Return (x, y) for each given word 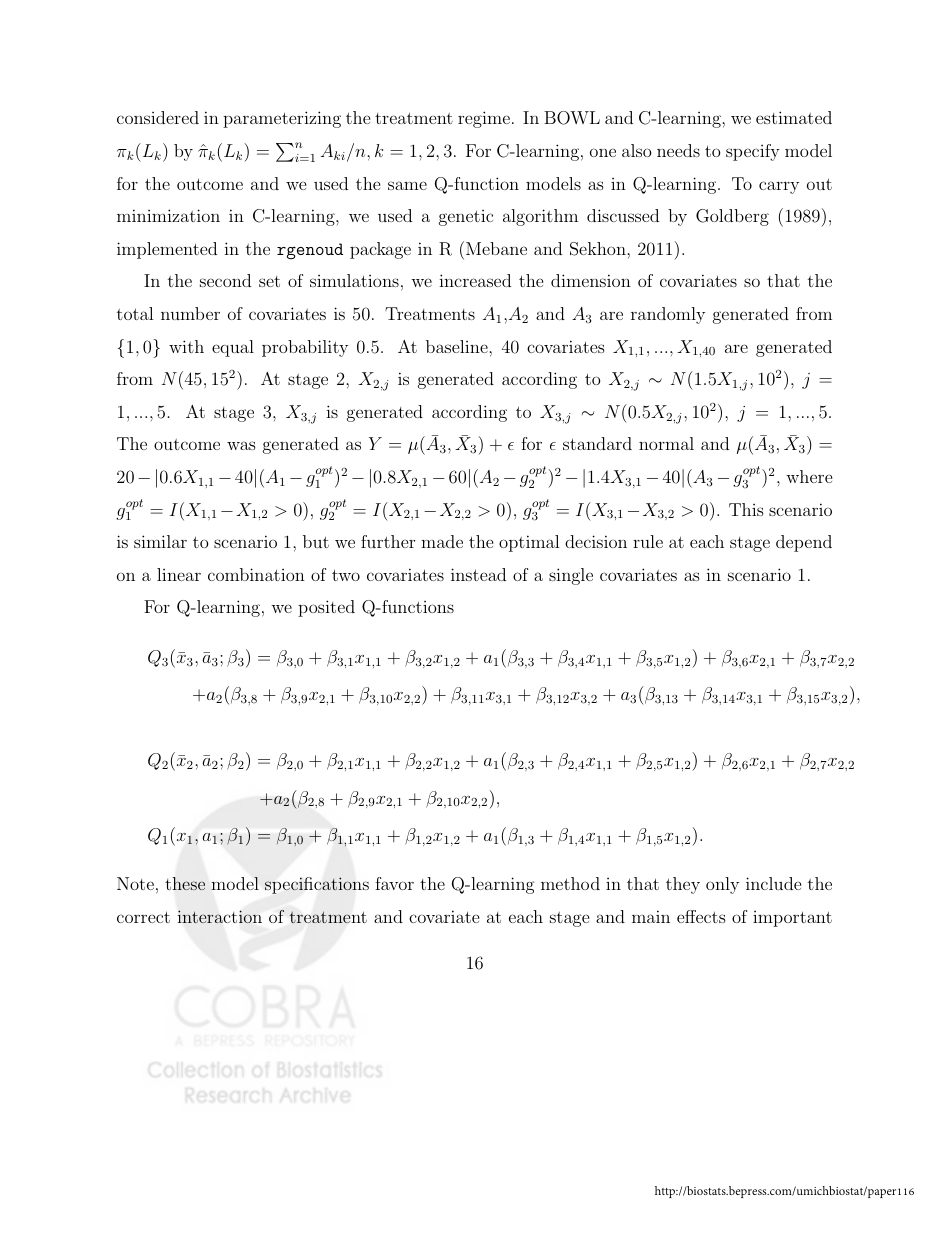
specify (753, 152)
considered (158, 117)
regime (484, 119)
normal (666, 443)
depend (804, 543)
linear (179, 574)
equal (233, 348)
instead (478, 574)
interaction (220, 916)
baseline (458, 346)
